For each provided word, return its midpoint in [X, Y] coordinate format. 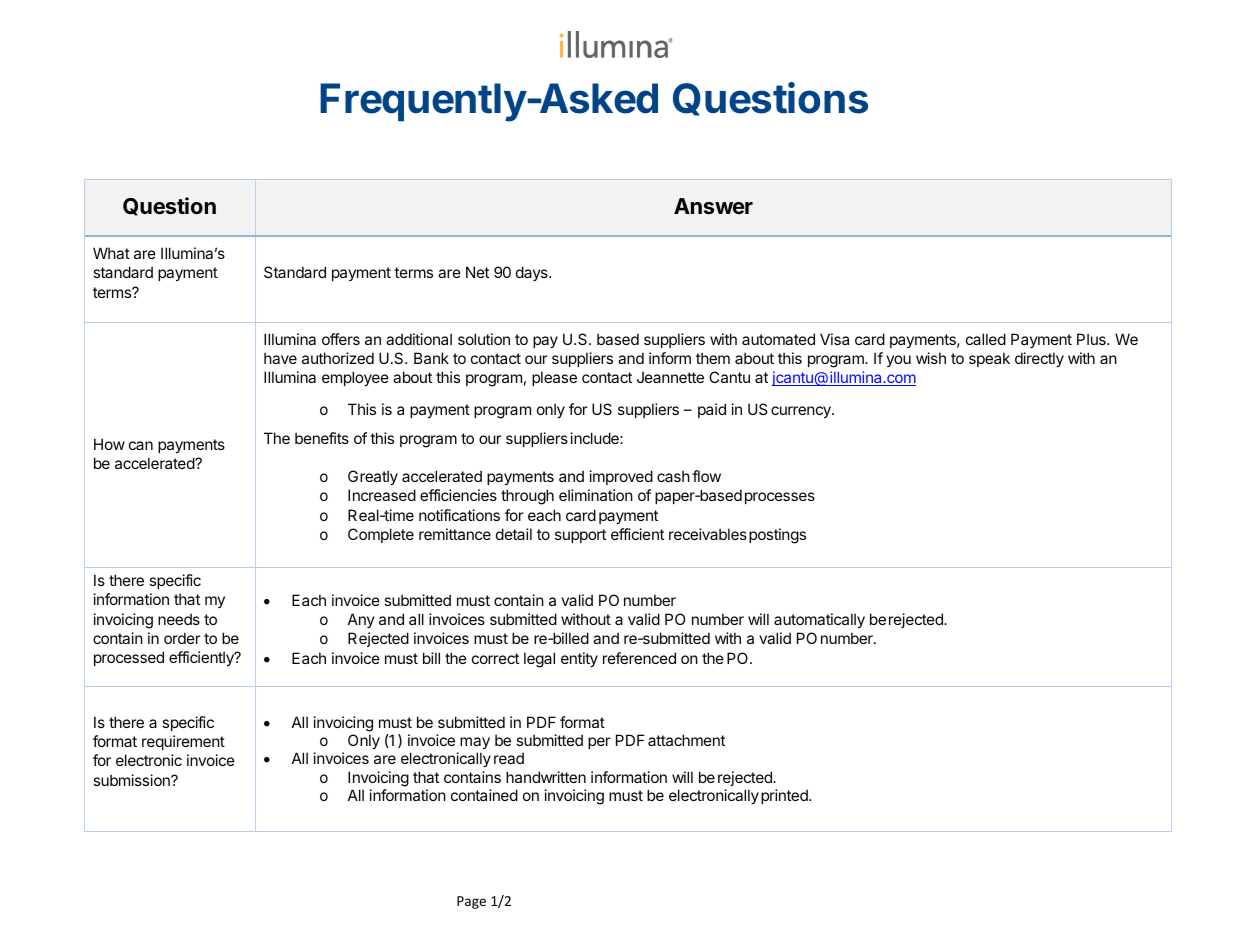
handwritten [546, 777]
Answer [713, 206]
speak [989, 359]
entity [579, 659]
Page [471, 902]
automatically [819, 621]
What [111, 253]
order [182, 638]
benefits [322, 438]
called [986, 339]
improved [621, 477]
